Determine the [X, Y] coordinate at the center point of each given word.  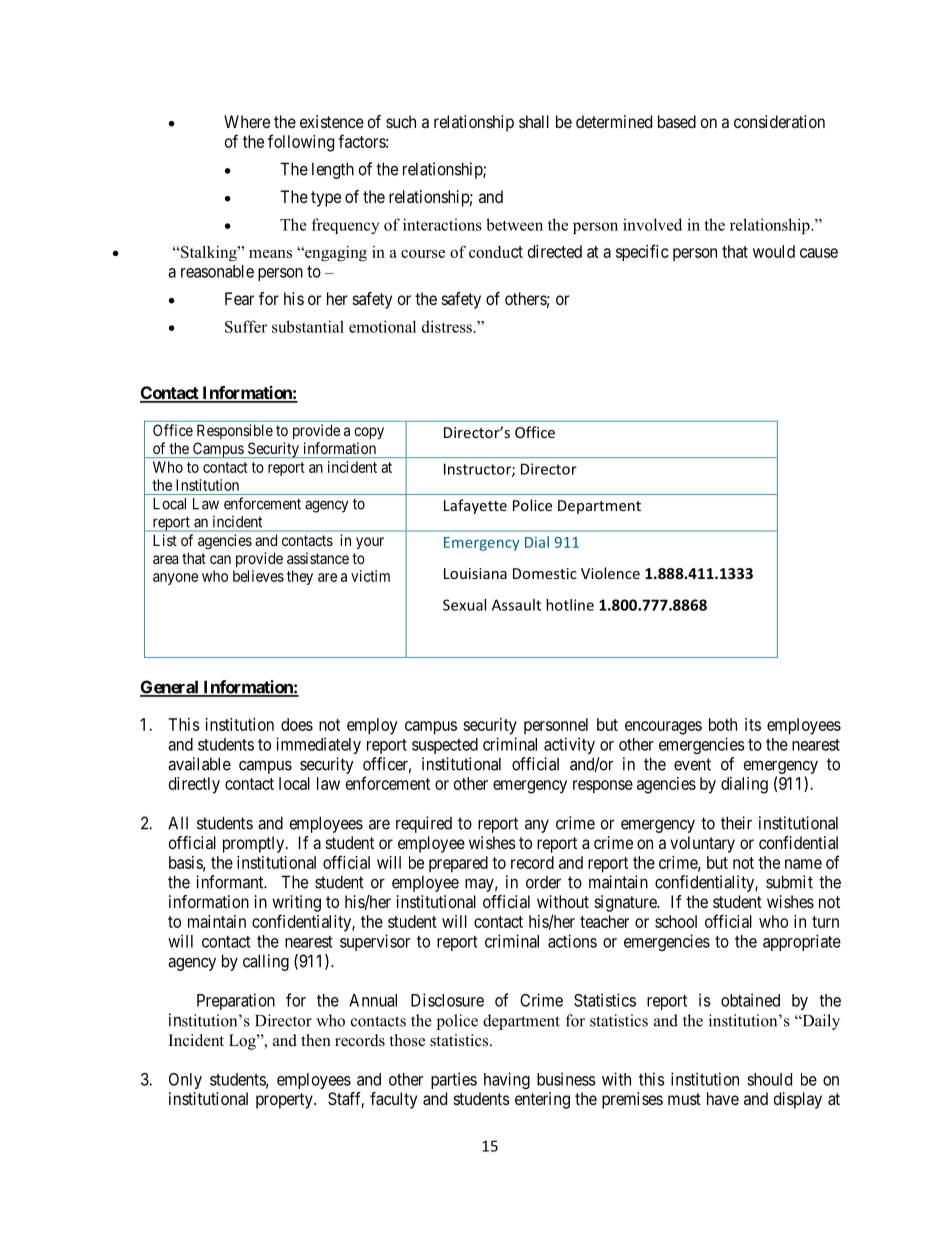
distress [447, 326]
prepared [458, 864]
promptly [255, 844]
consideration [779, 121]
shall [534, 121]
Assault [516, 605]
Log [243, 1042]
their [736, 823]
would [774, 251]
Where [247, 121]
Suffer [246, 326]
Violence [610, 573]
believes [258, 576]
